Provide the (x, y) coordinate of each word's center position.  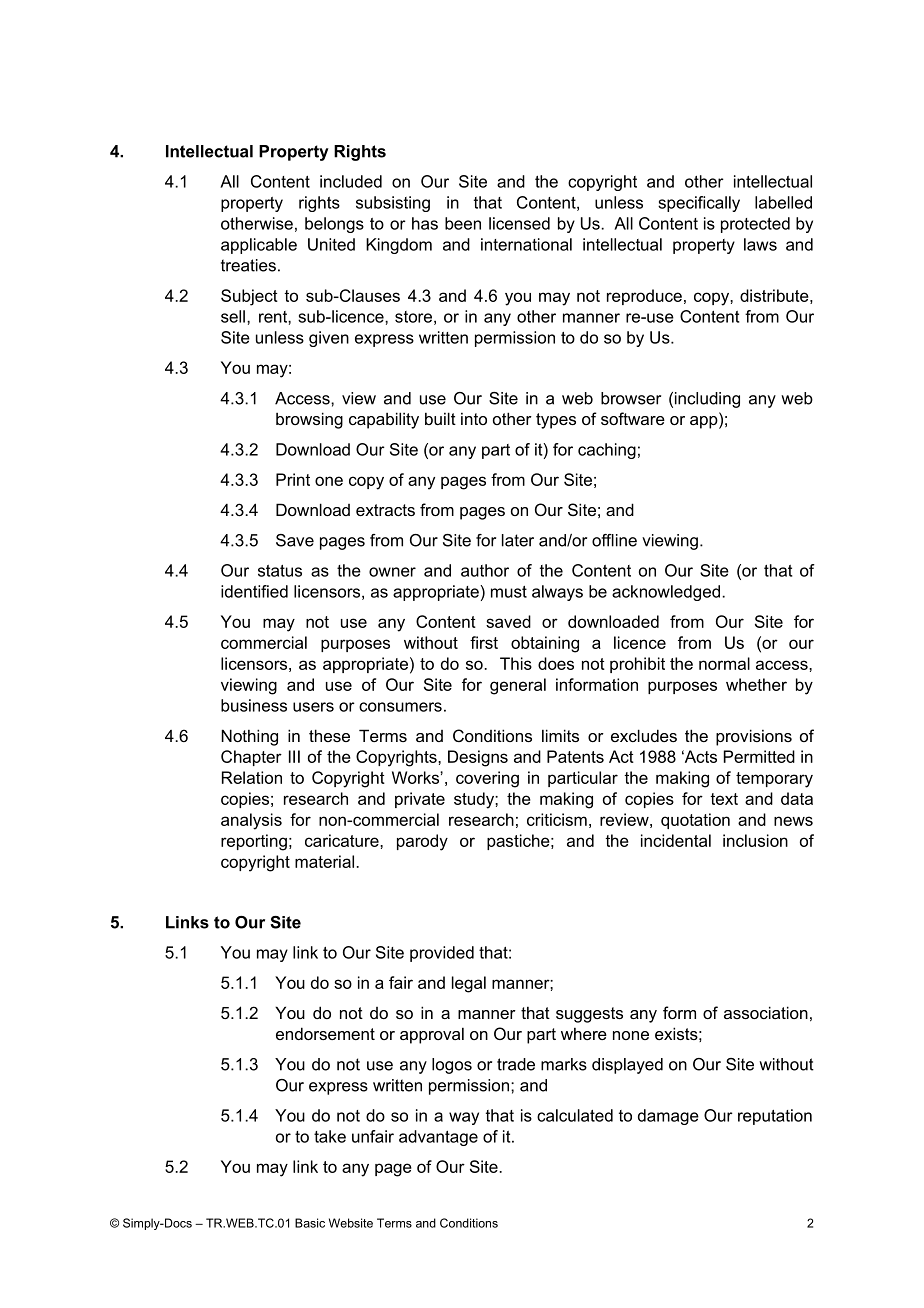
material (324, 861)
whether (756, 684)
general (518, 686)
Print (293, 479)
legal (469, 984)
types (556, 421)
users (313, 707)
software (633, 418)
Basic (310, 1223)
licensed (519, 223)
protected (755, 225)
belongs (334, 225)
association (766, 1012)
